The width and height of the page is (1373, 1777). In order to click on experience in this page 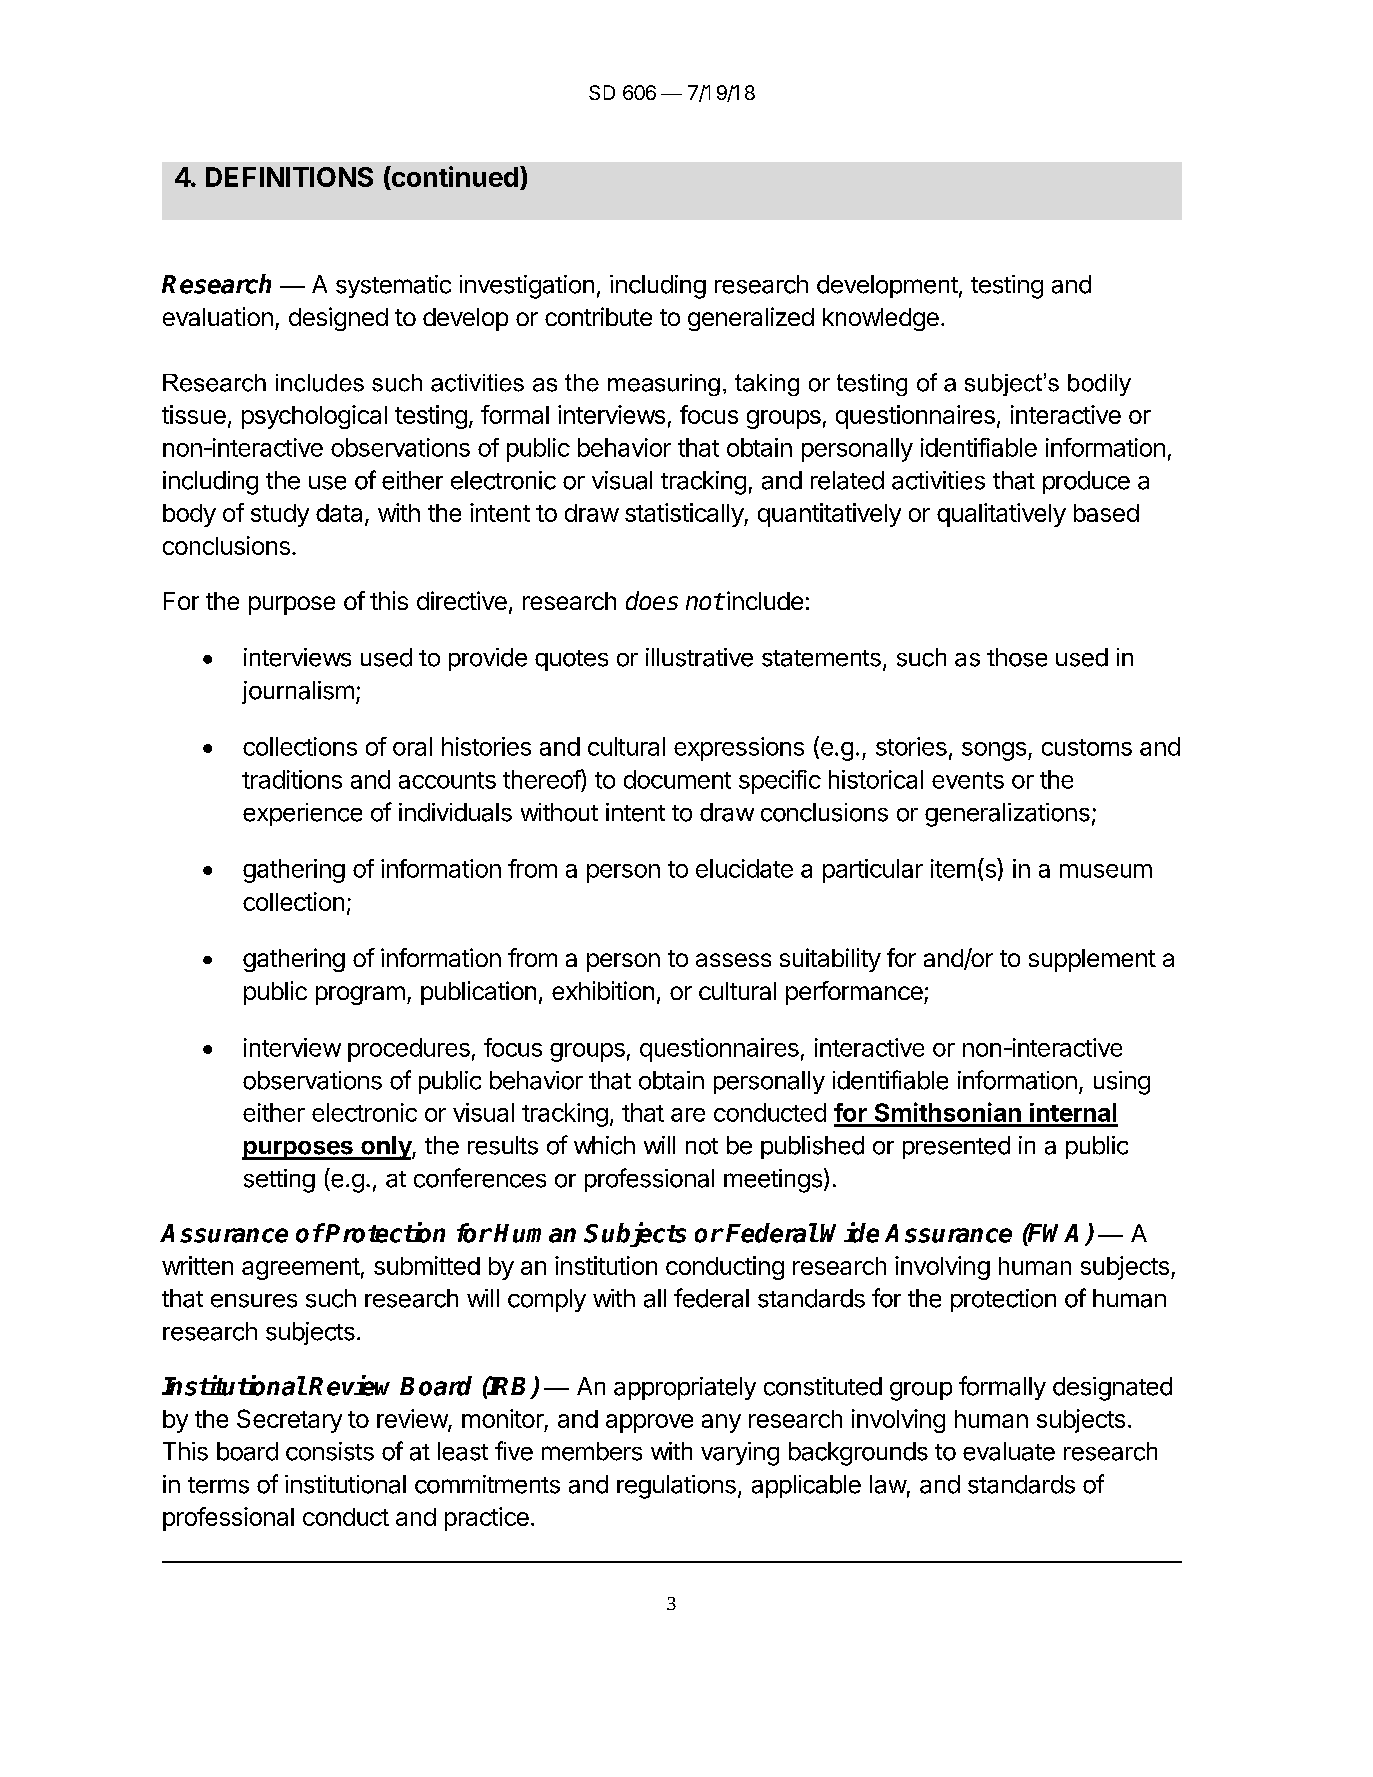, I will do `click(302, 814)`.
